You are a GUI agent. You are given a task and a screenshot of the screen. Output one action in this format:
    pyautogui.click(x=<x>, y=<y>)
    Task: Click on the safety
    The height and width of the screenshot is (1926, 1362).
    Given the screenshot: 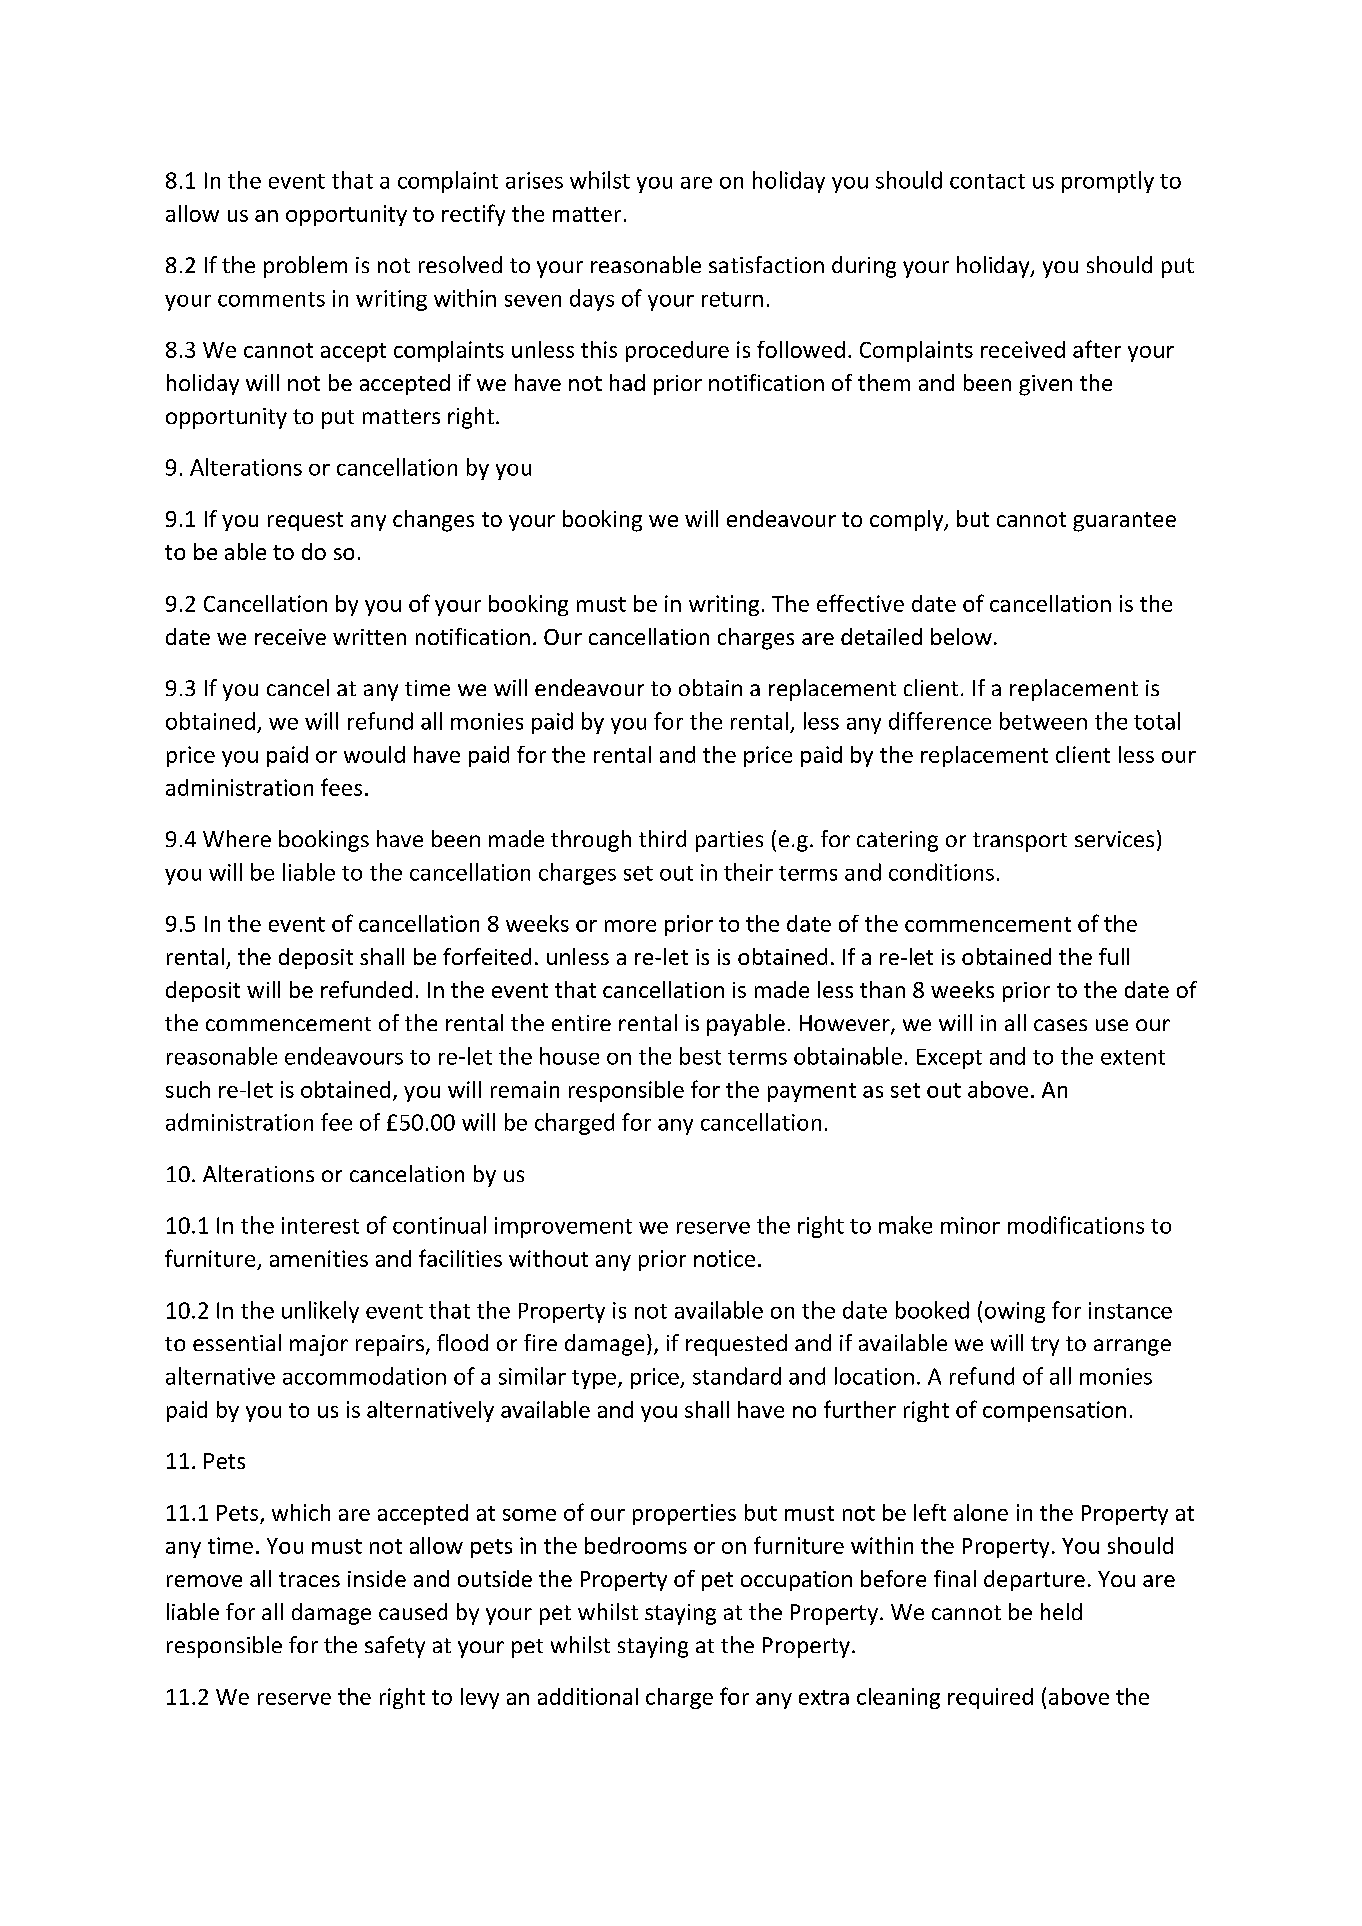 What is the action you would take?
    pyautogui.click(x=395, y=1647)
